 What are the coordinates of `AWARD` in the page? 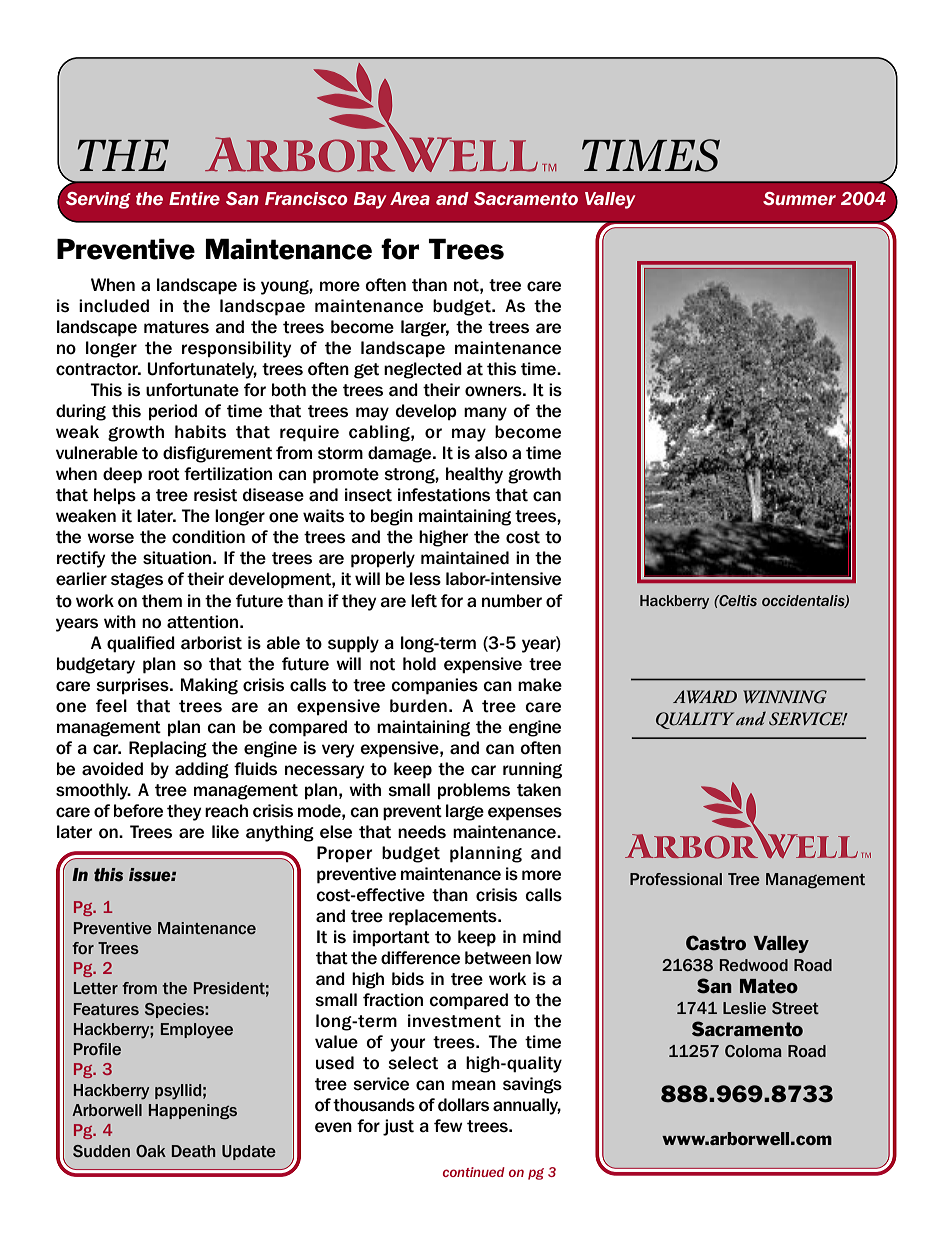 It's located at (705, 696).
